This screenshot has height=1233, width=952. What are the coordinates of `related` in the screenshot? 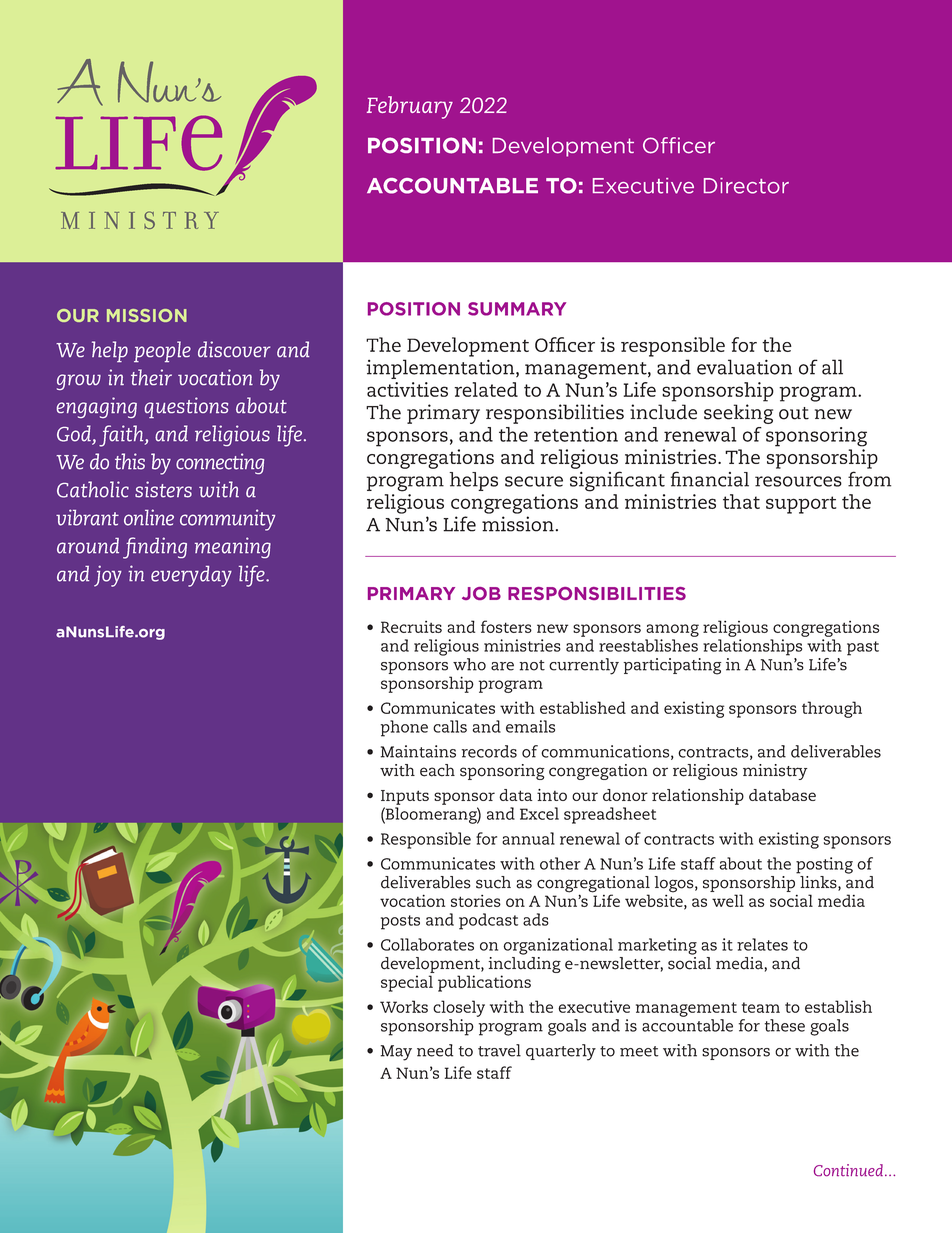 It's located at (486, 389).
